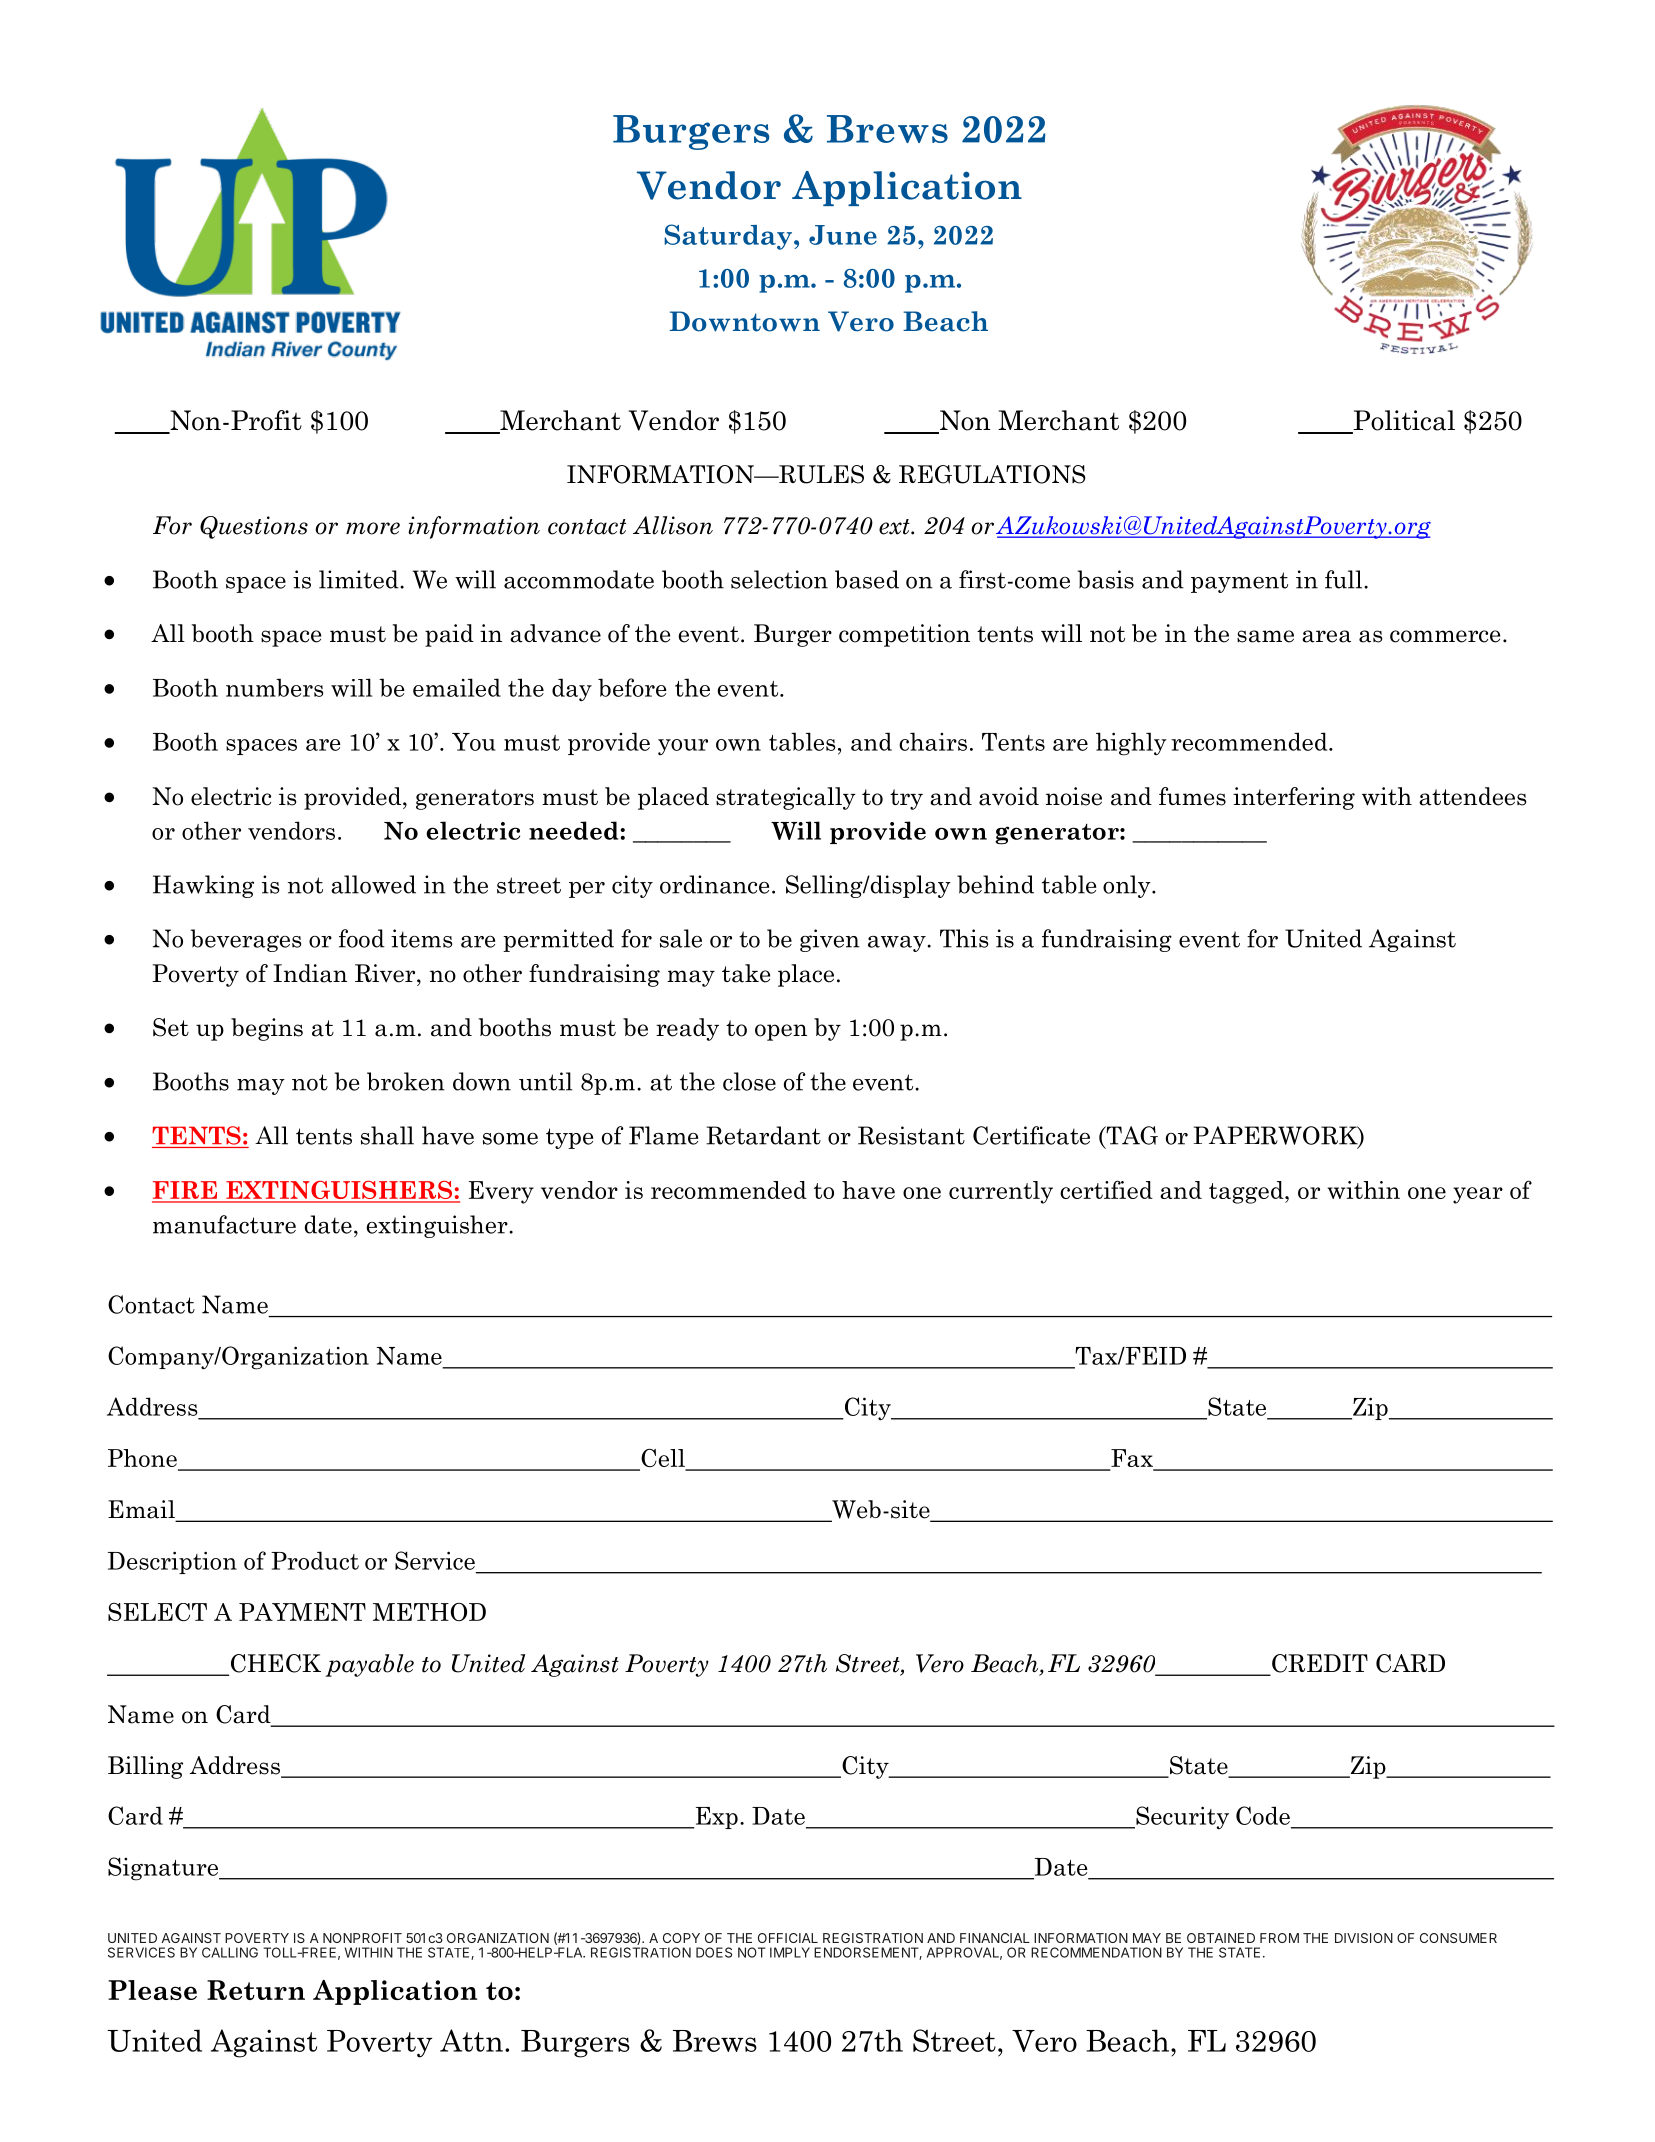 The height and width of the image is (2142, 1655). What do you see at coordinates (254, 527) in the image?
I see `Questions` at bounding box center [254, 527].
